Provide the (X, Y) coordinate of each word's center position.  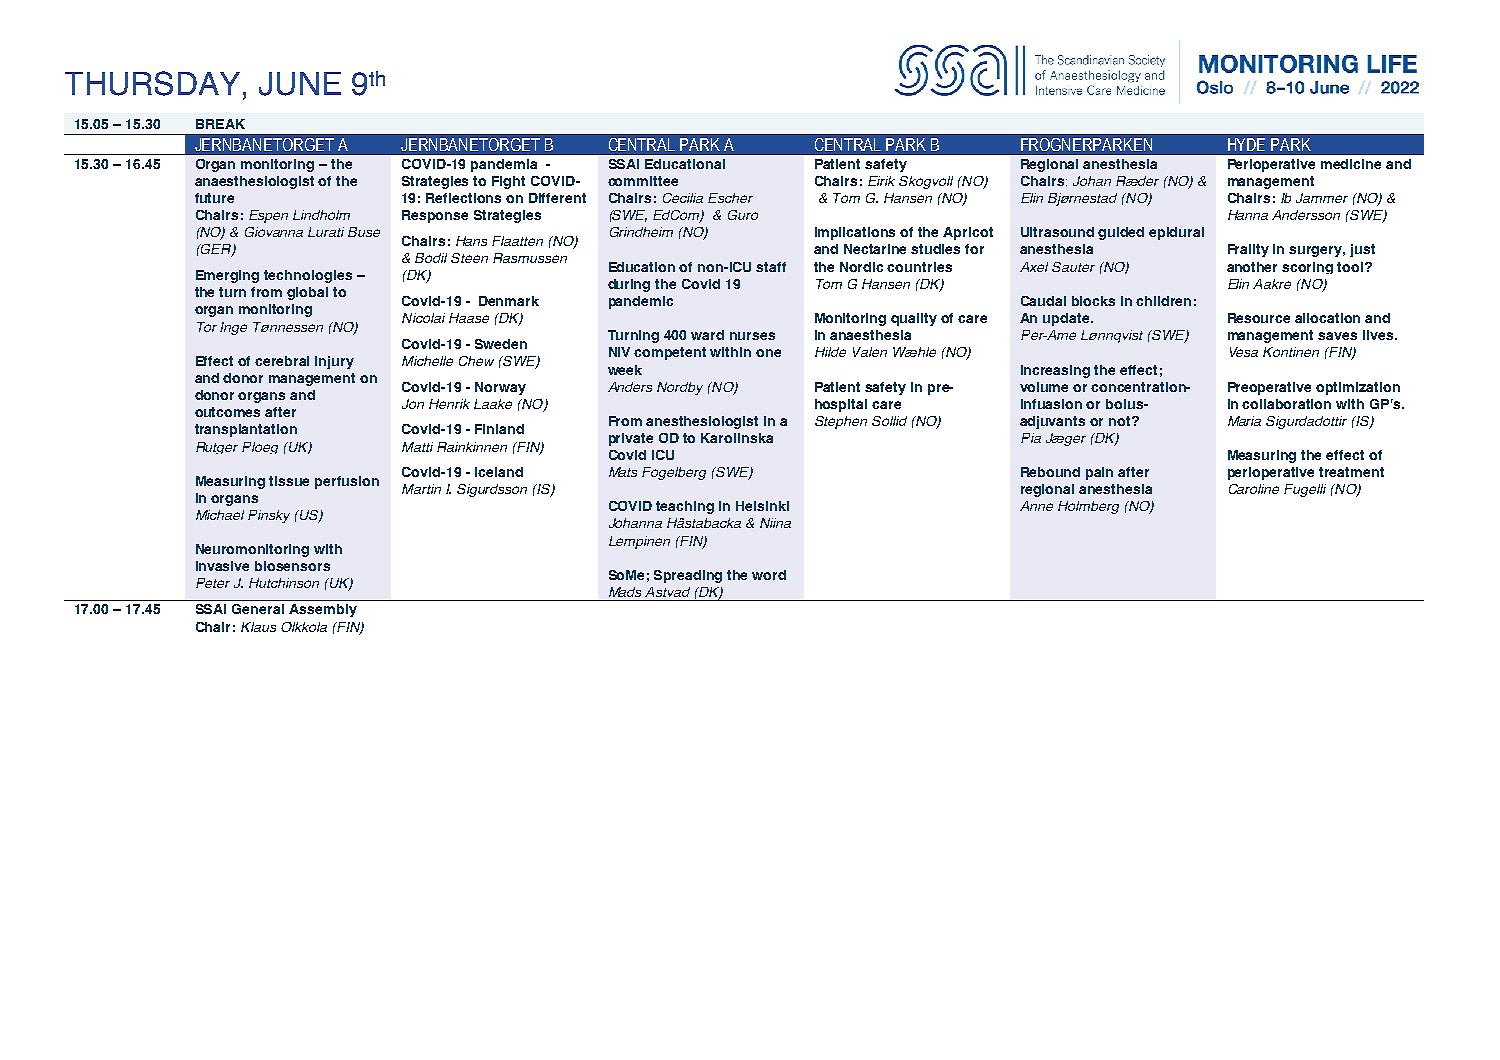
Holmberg (1088, 507)
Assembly (323, 610)
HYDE (1246, 144)
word (769, 575)
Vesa (1244, 352)
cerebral (282, 361)
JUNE (300, 84)
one (768, 353)
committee (643, 181)
